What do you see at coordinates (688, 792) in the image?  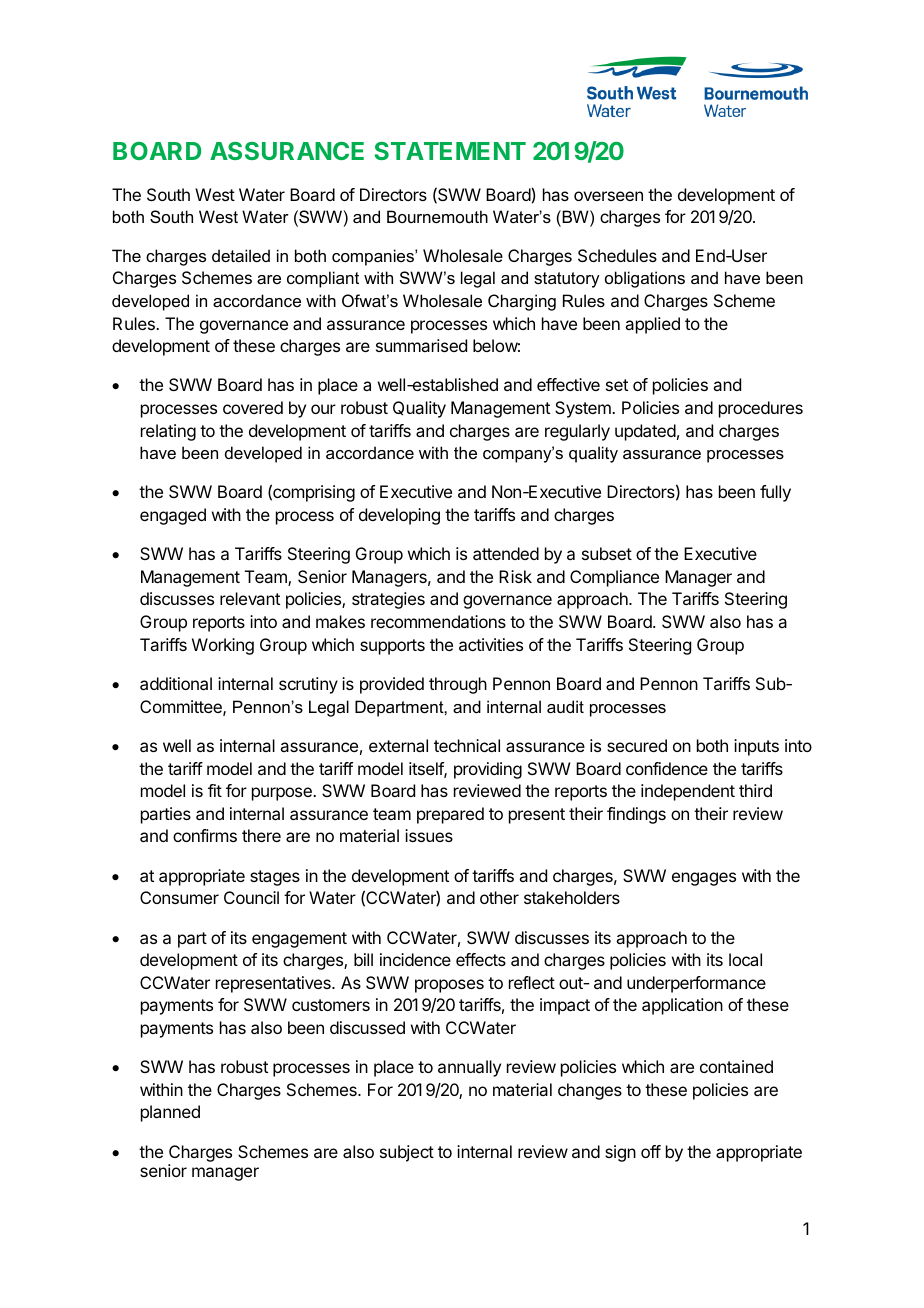 I see `independent` at bounding box center [688, 792].
